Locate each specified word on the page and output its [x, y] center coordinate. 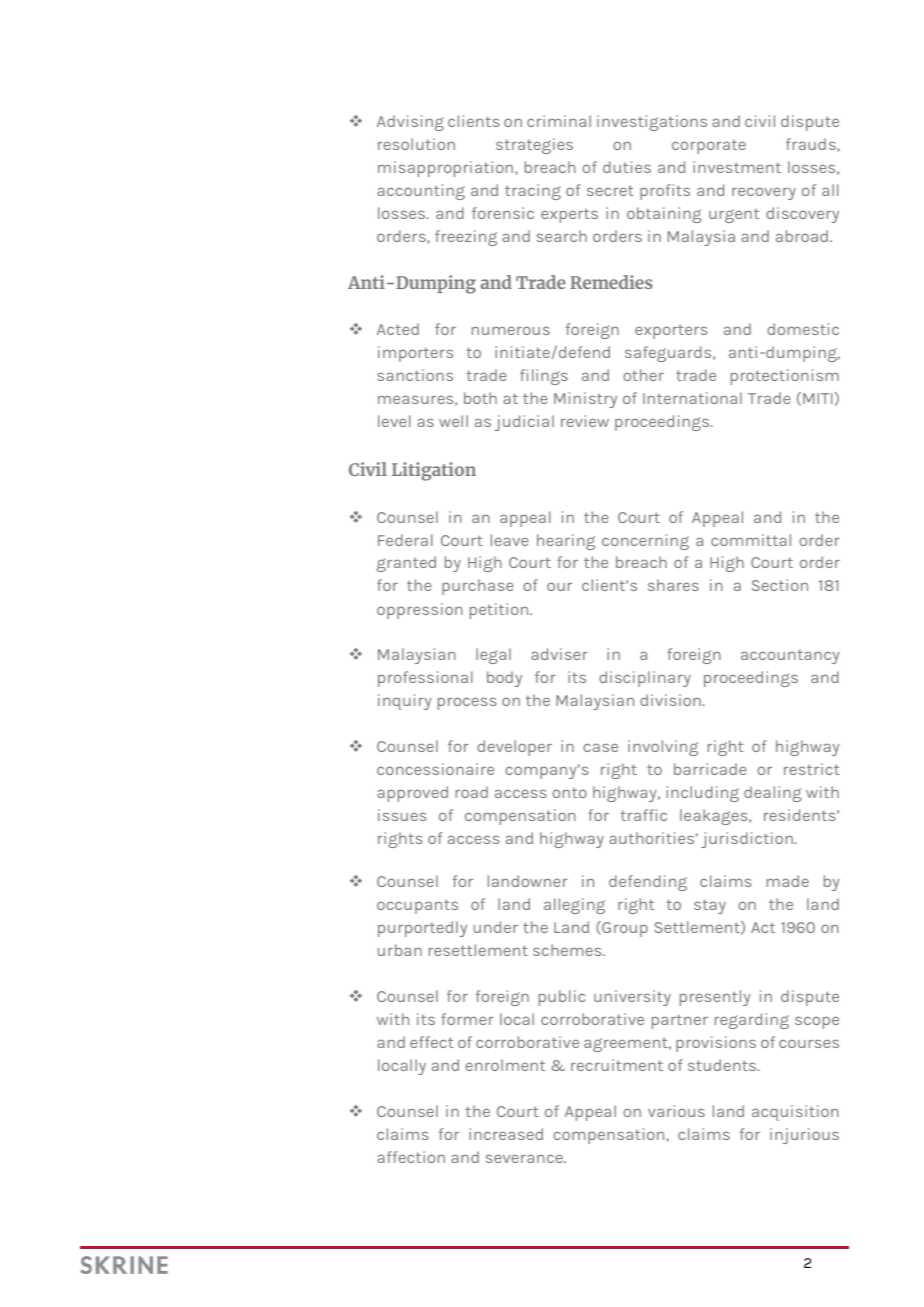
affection [411, 1157]
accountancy [790, 656]
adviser [559, 654]
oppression [420, 611]
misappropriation [447, 169]
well [453, 421]
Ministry [585, 400]
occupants [417, 906]
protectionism [785, 377]
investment [737, 167]
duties [627, 167]
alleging [574, 906]
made [788, 881]
